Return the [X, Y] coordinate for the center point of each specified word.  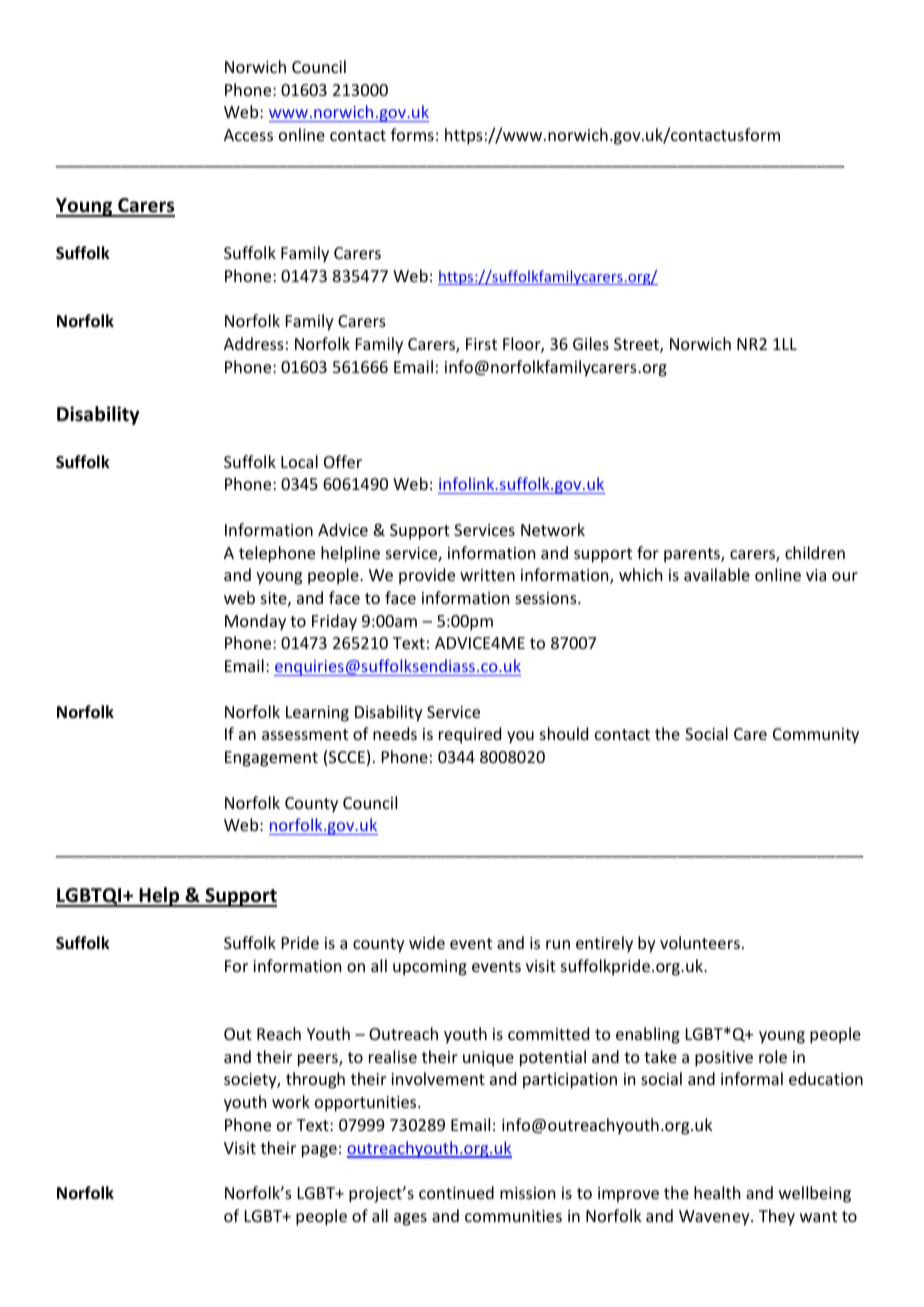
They [777, 1217]
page [319, 1151]
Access [248, 135]
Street [637, 345]
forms [412, 134]
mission [527, 1193]
